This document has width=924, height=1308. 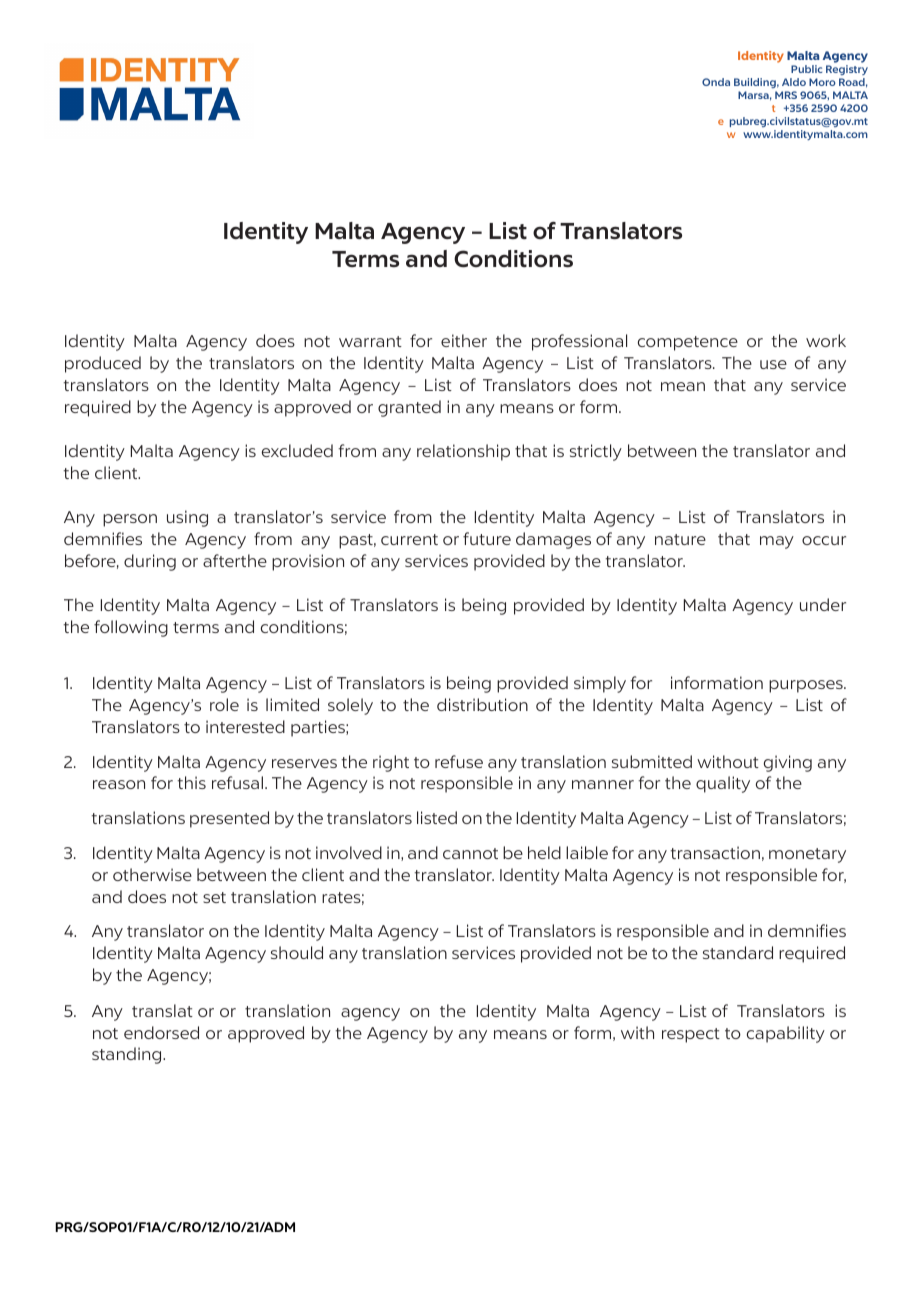 I want to click on relationship, so click(x=463, y=452).
